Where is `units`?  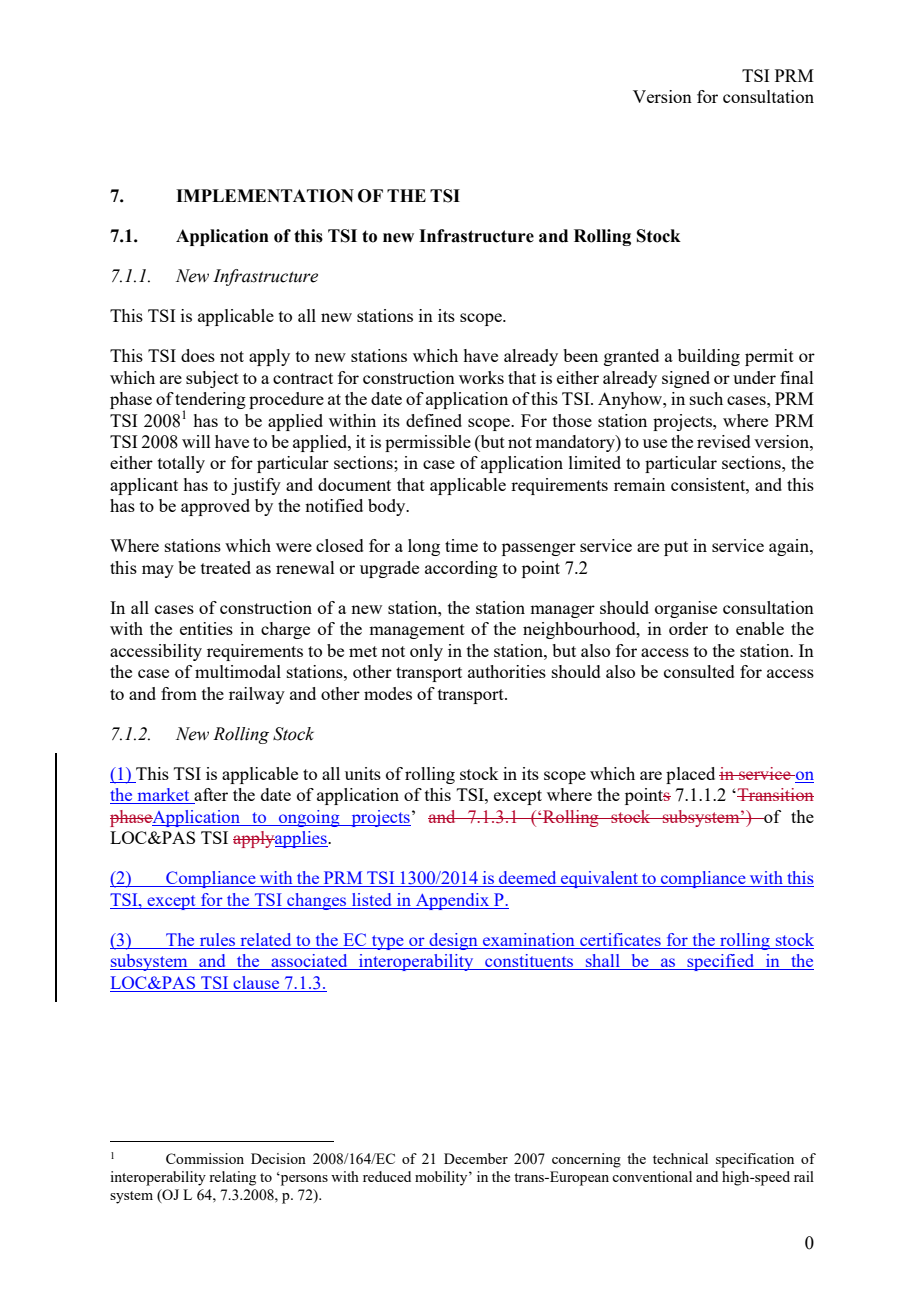
units is located at coordinates (363, 773).
